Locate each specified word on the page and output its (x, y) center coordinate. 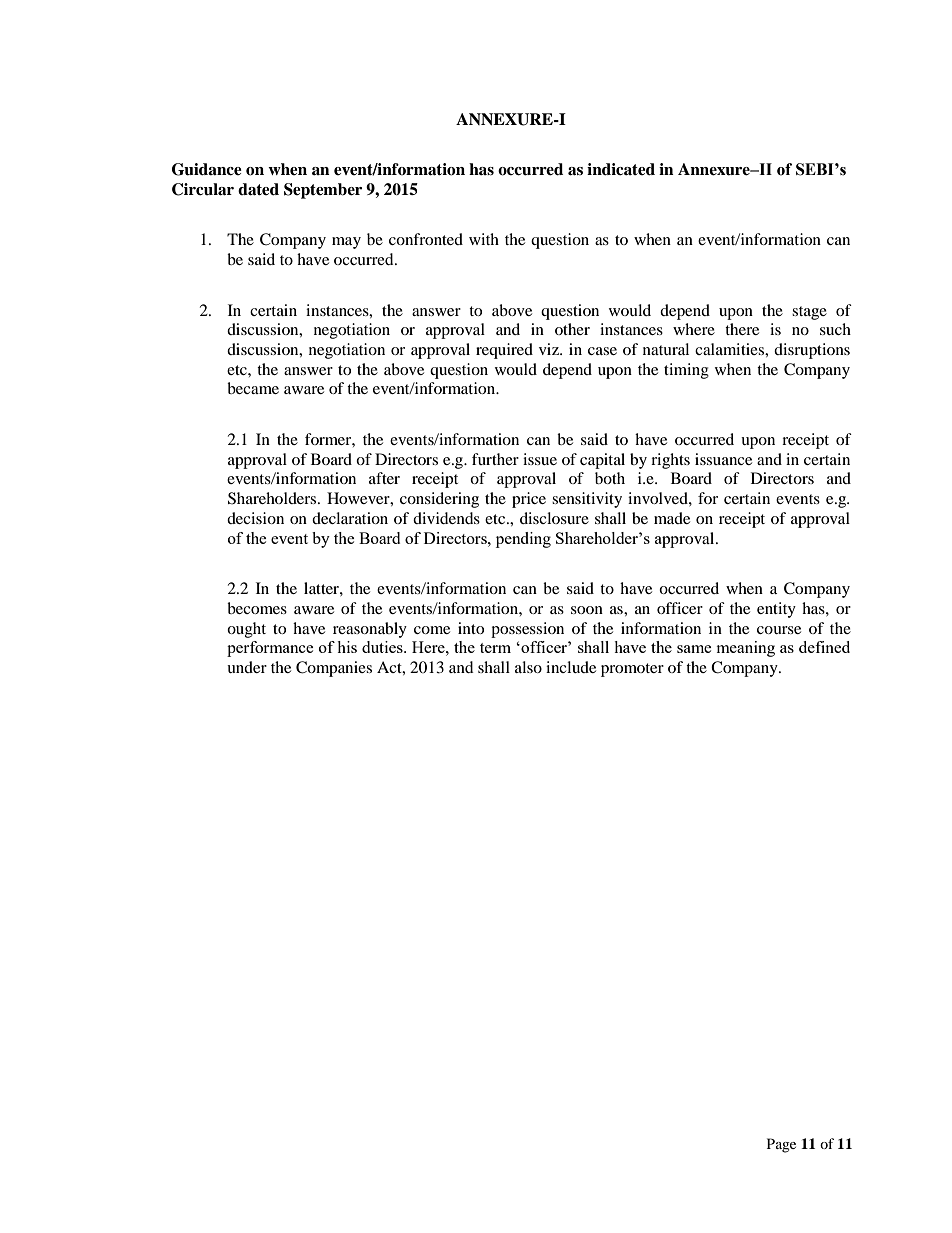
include (571, 667)
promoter (632, 670)
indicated (621, 169)
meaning (746, 649)
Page (781, 1145)
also (528, 667)
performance (270, 649)
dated (258, 189)
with (484, 239)
